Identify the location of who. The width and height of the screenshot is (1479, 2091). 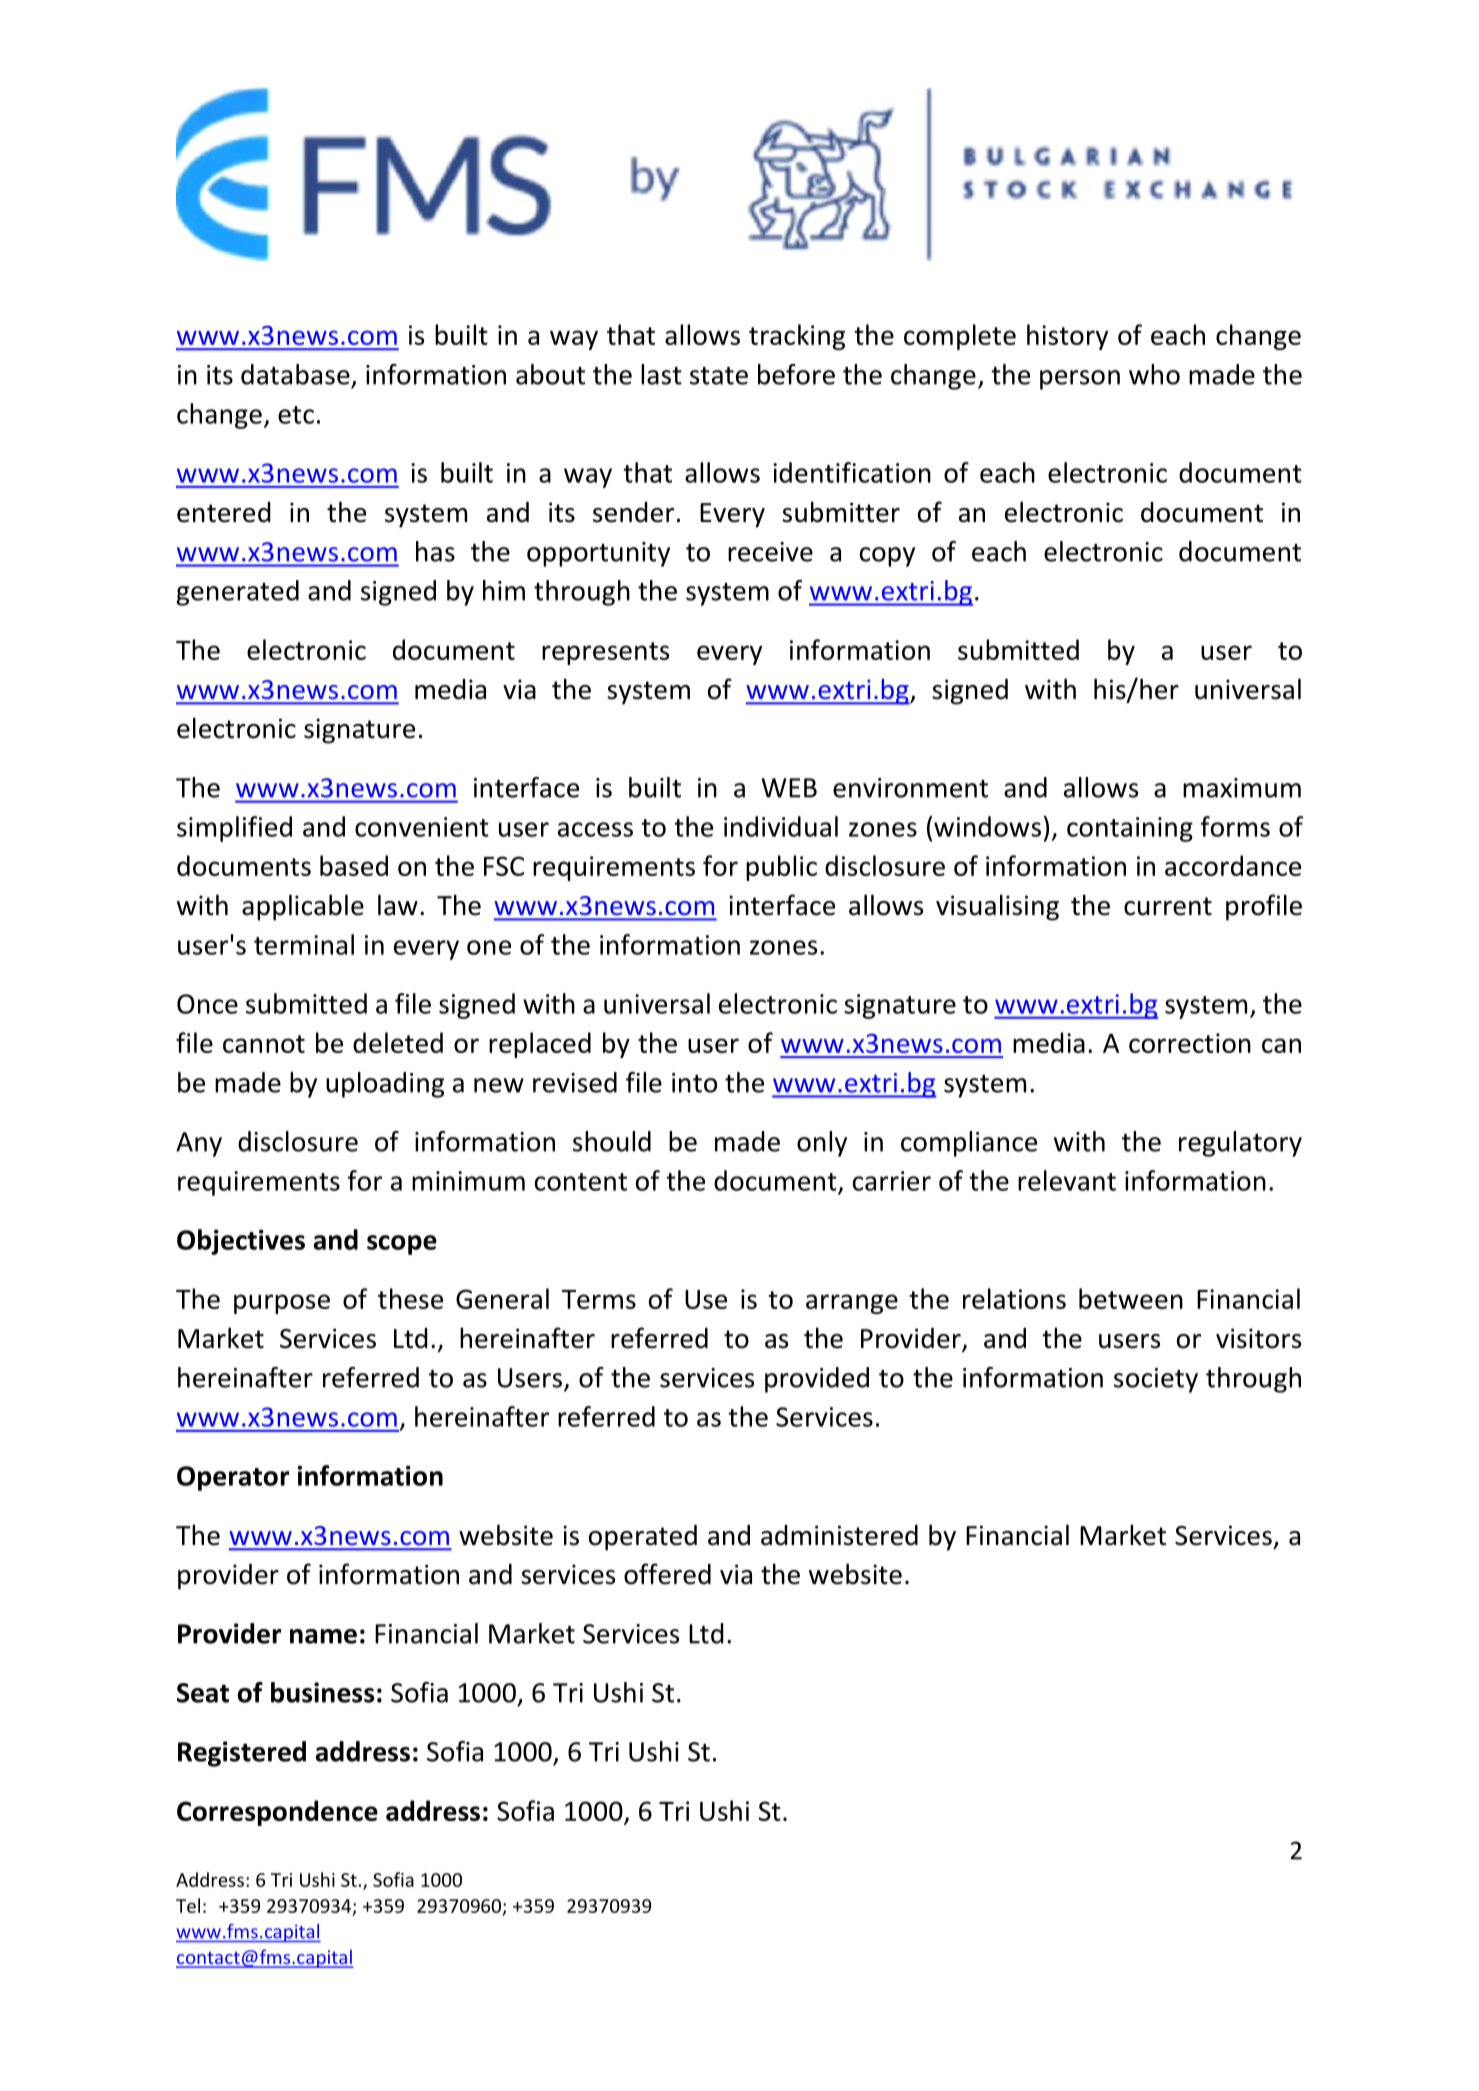
(1154, 374).
